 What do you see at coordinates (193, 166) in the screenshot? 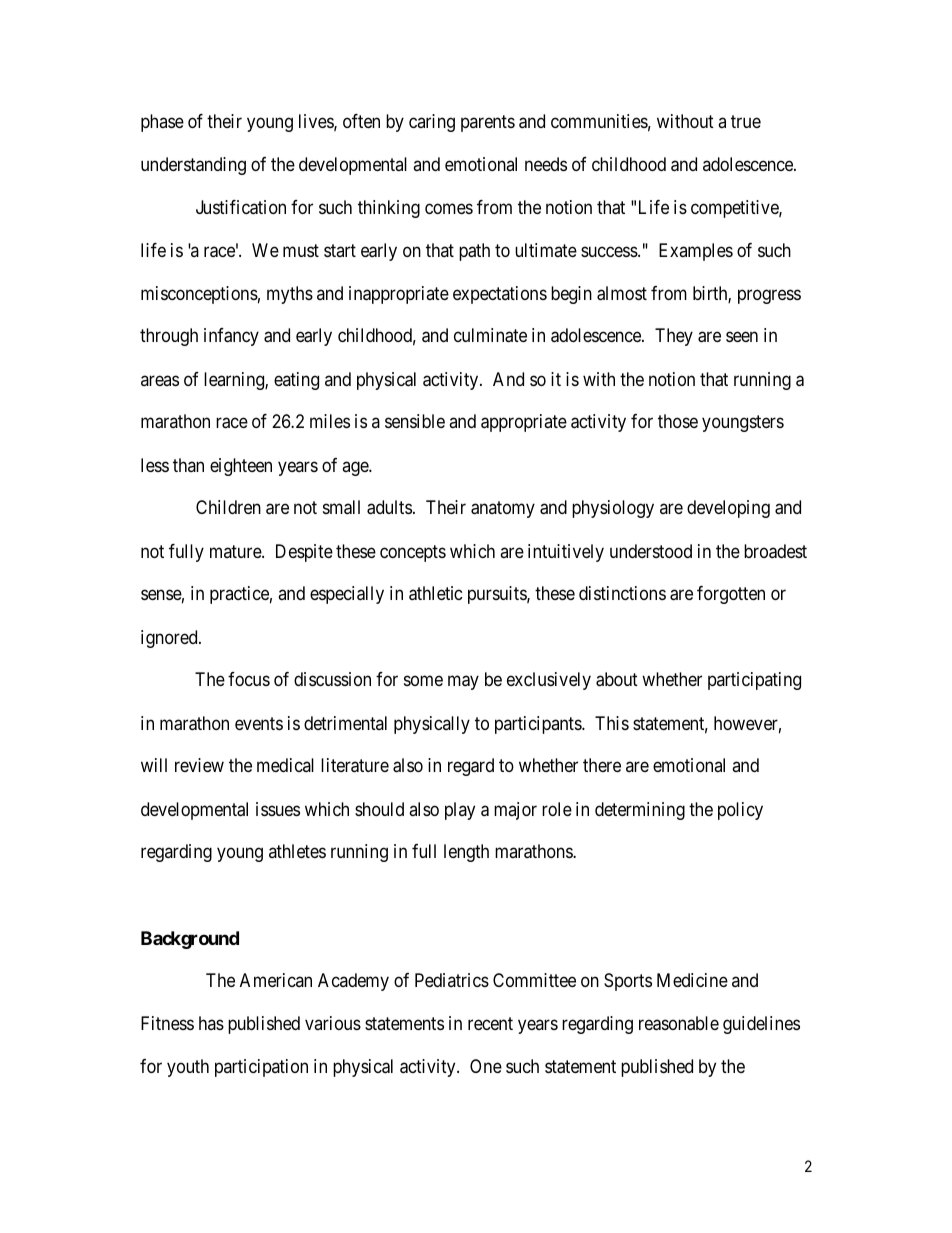
I see `understanding` at bounding box center [193, 166].
